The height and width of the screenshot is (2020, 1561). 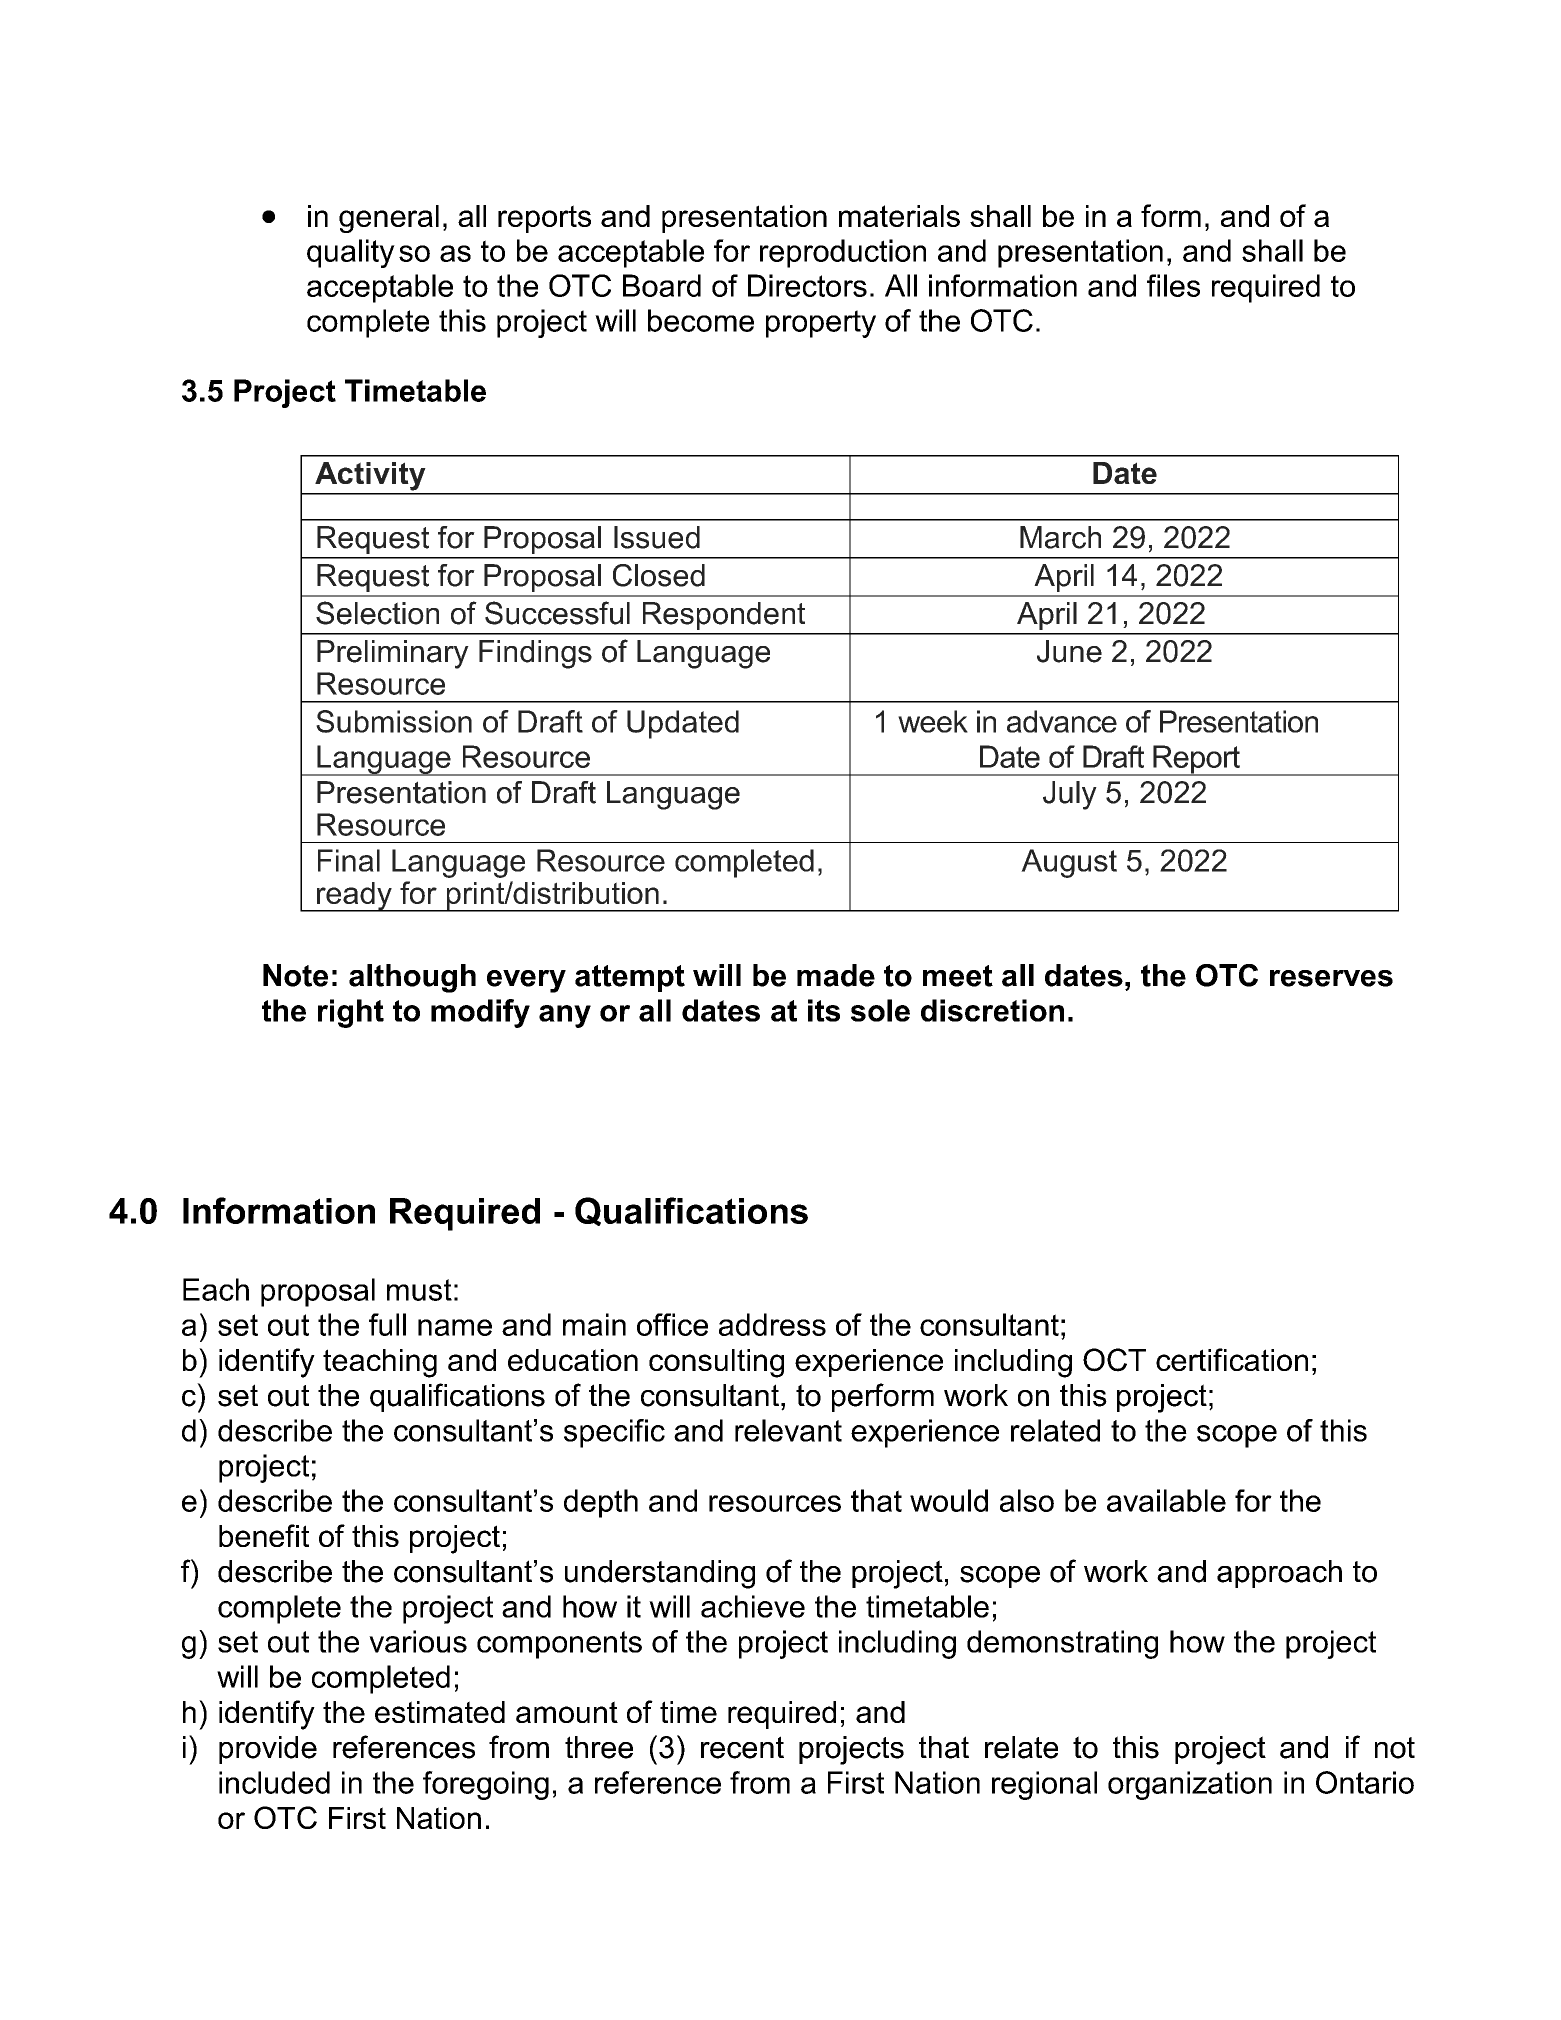 What do you see at coordinates (1190, 1785) in the screenshot?
I see `organization` at bounding box center [1190, 1785].
